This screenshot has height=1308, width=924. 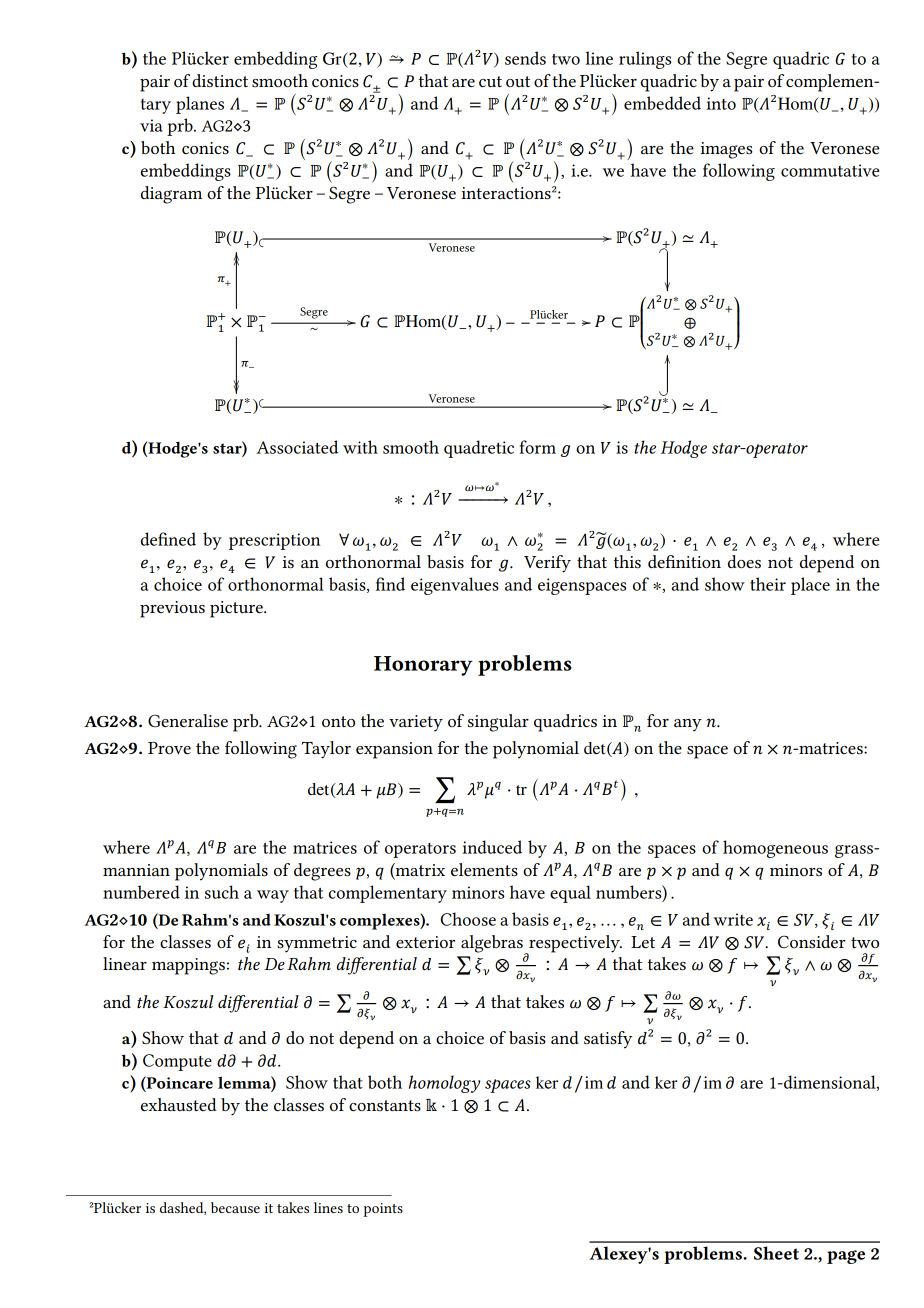 I want to click on mappings, so click(x=188, y=966).
